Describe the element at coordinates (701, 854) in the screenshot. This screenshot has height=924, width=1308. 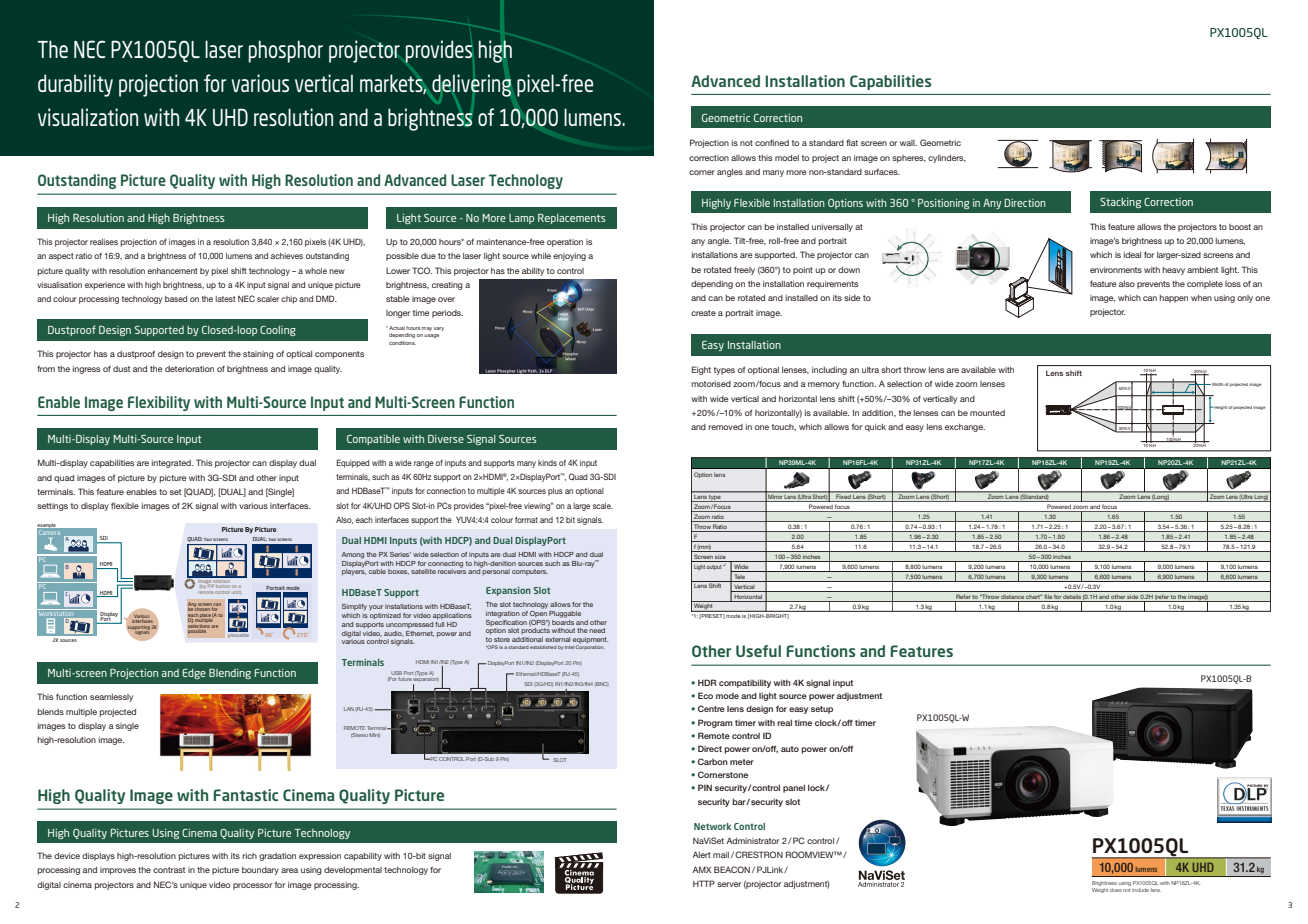
I see `Alert` at that location.
